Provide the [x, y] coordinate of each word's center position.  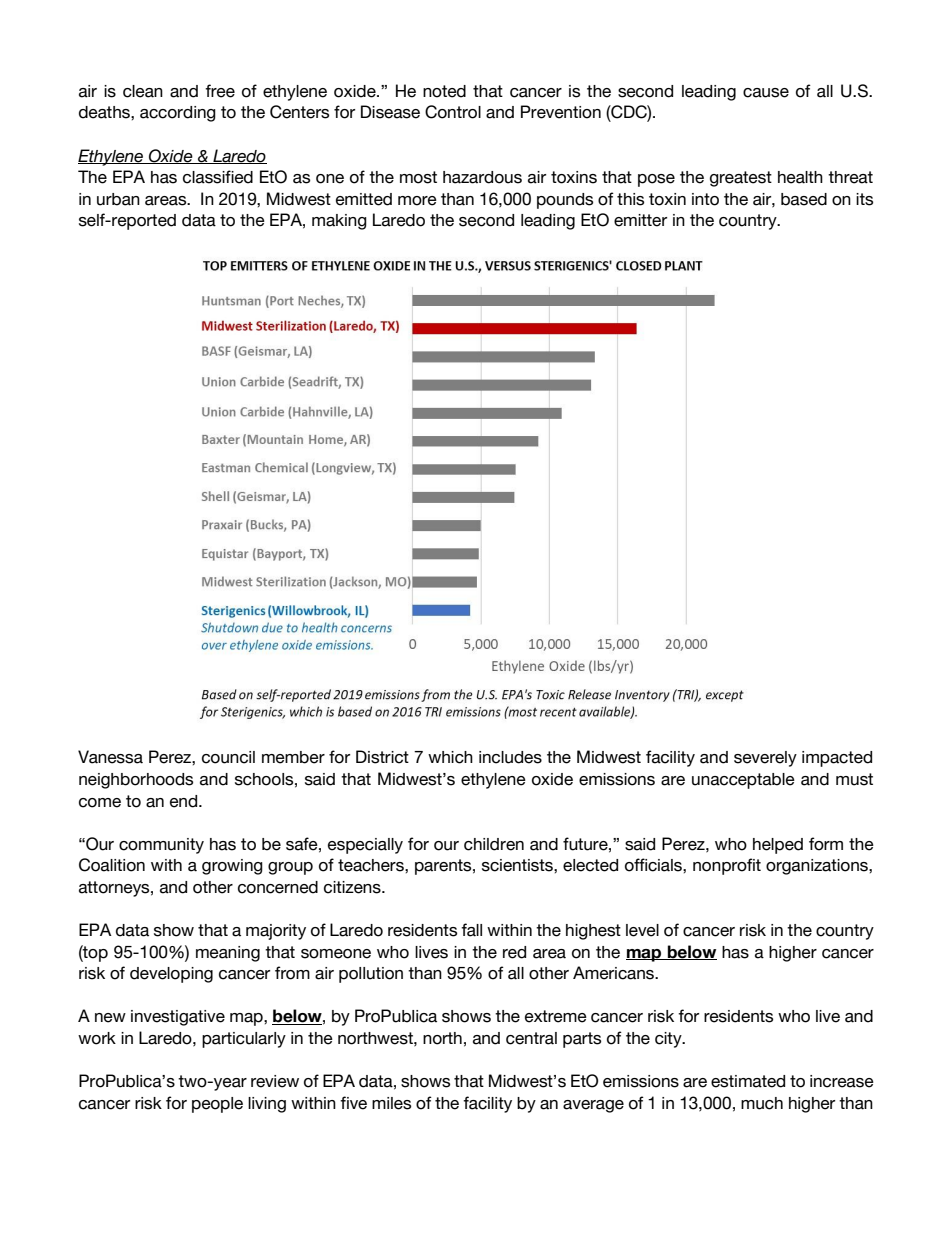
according [178, 114]
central [531, 1038]
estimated [748, 1081]
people [217, 1105]
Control [453, 112]
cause [766, 93]
